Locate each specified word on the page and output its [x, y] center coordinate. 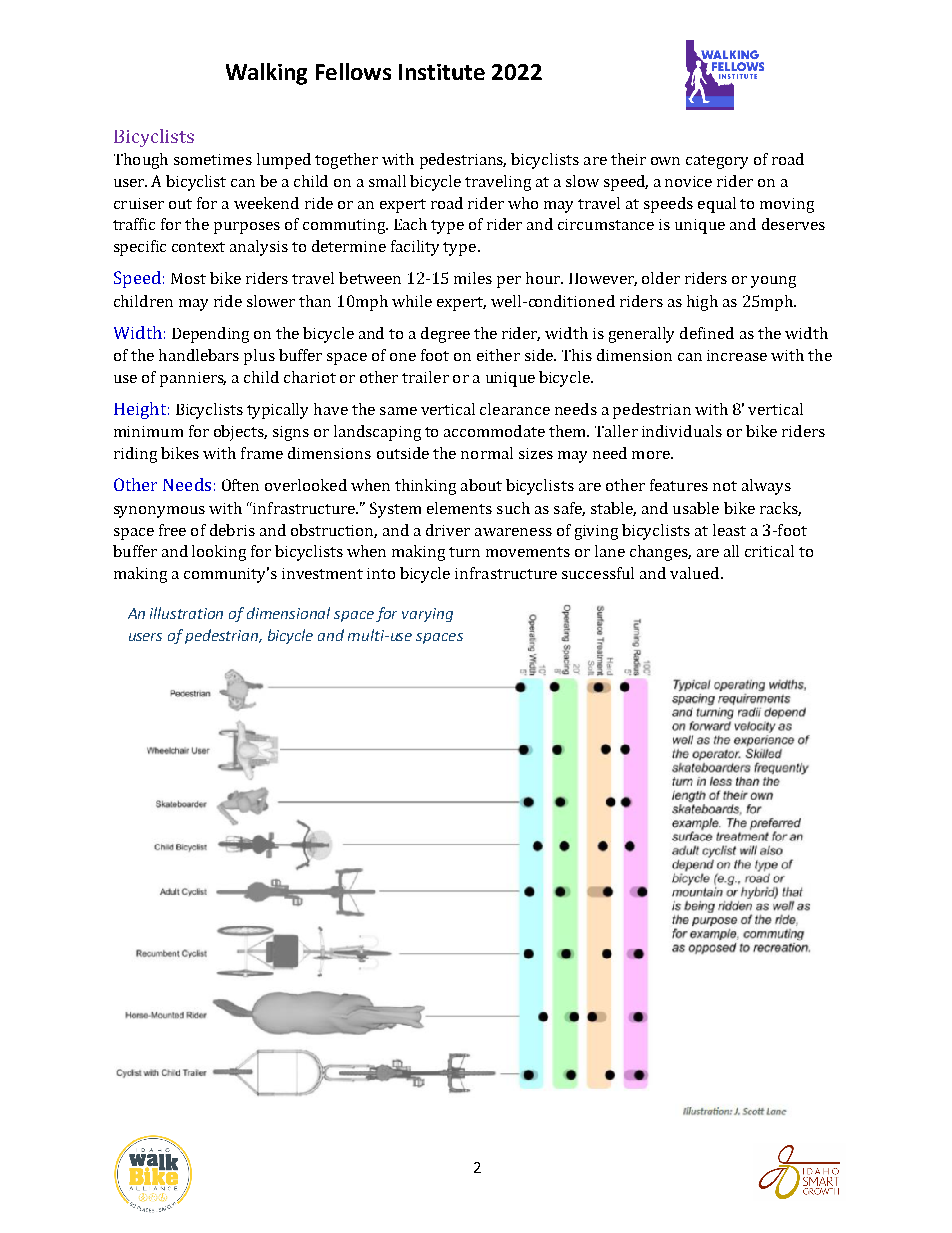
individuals [682, 431]
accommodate [494, 431]
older [661, 278]
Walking [266, 74]
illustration [186, 613]
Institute [442, 72]
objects [240, 433]
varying [427, 615]
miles [473, 278]
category [717, 162]
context [198, 247]
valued [694, 573]
